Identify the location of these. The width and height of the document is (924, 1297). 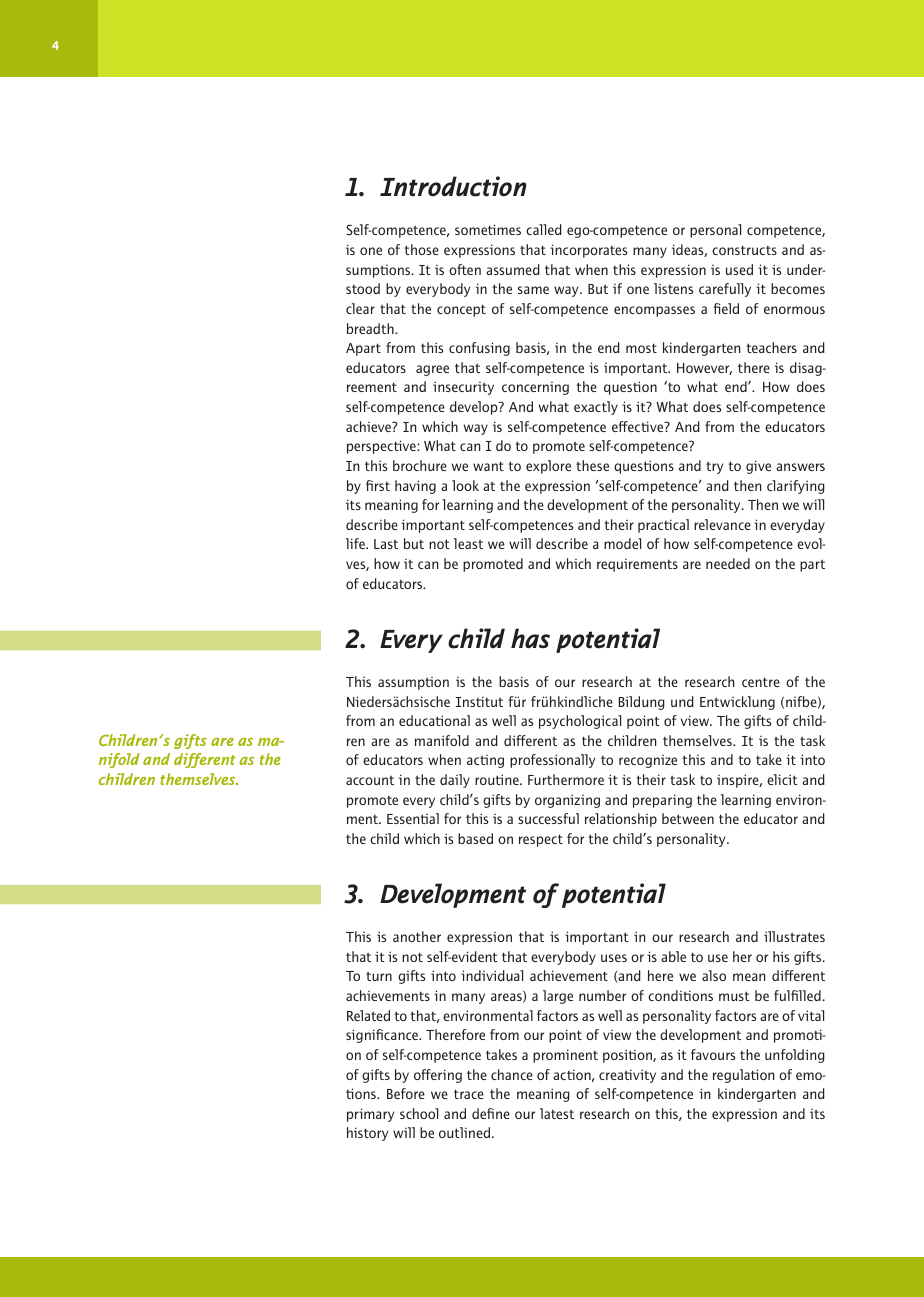
(592, 465).
